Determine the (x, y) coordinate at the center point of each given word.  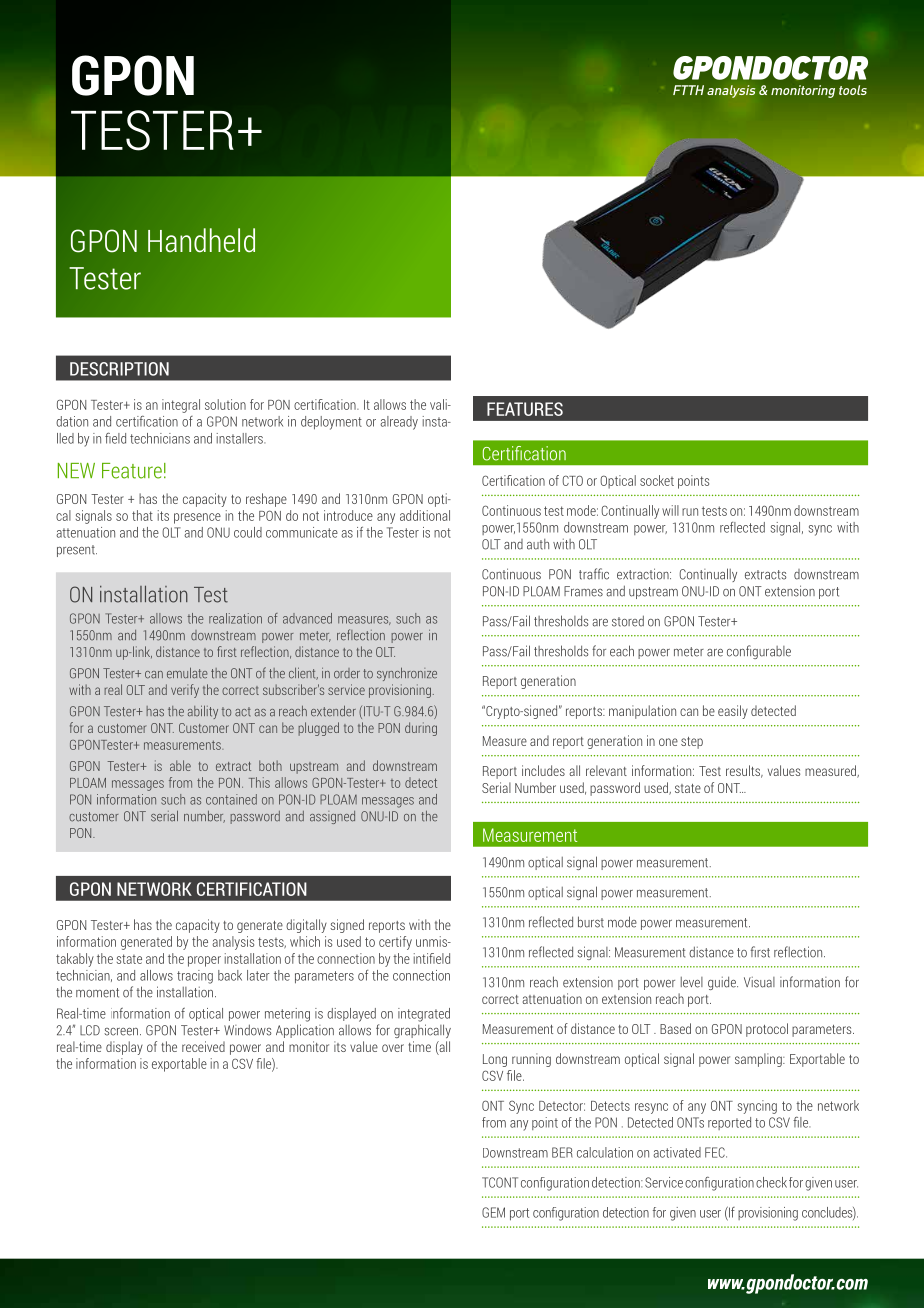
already (399, 423)
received (203, 1046)
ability (203, 712)
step (692, 743)
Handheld (201, 240)
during (421, 729)
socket (657, 480)
